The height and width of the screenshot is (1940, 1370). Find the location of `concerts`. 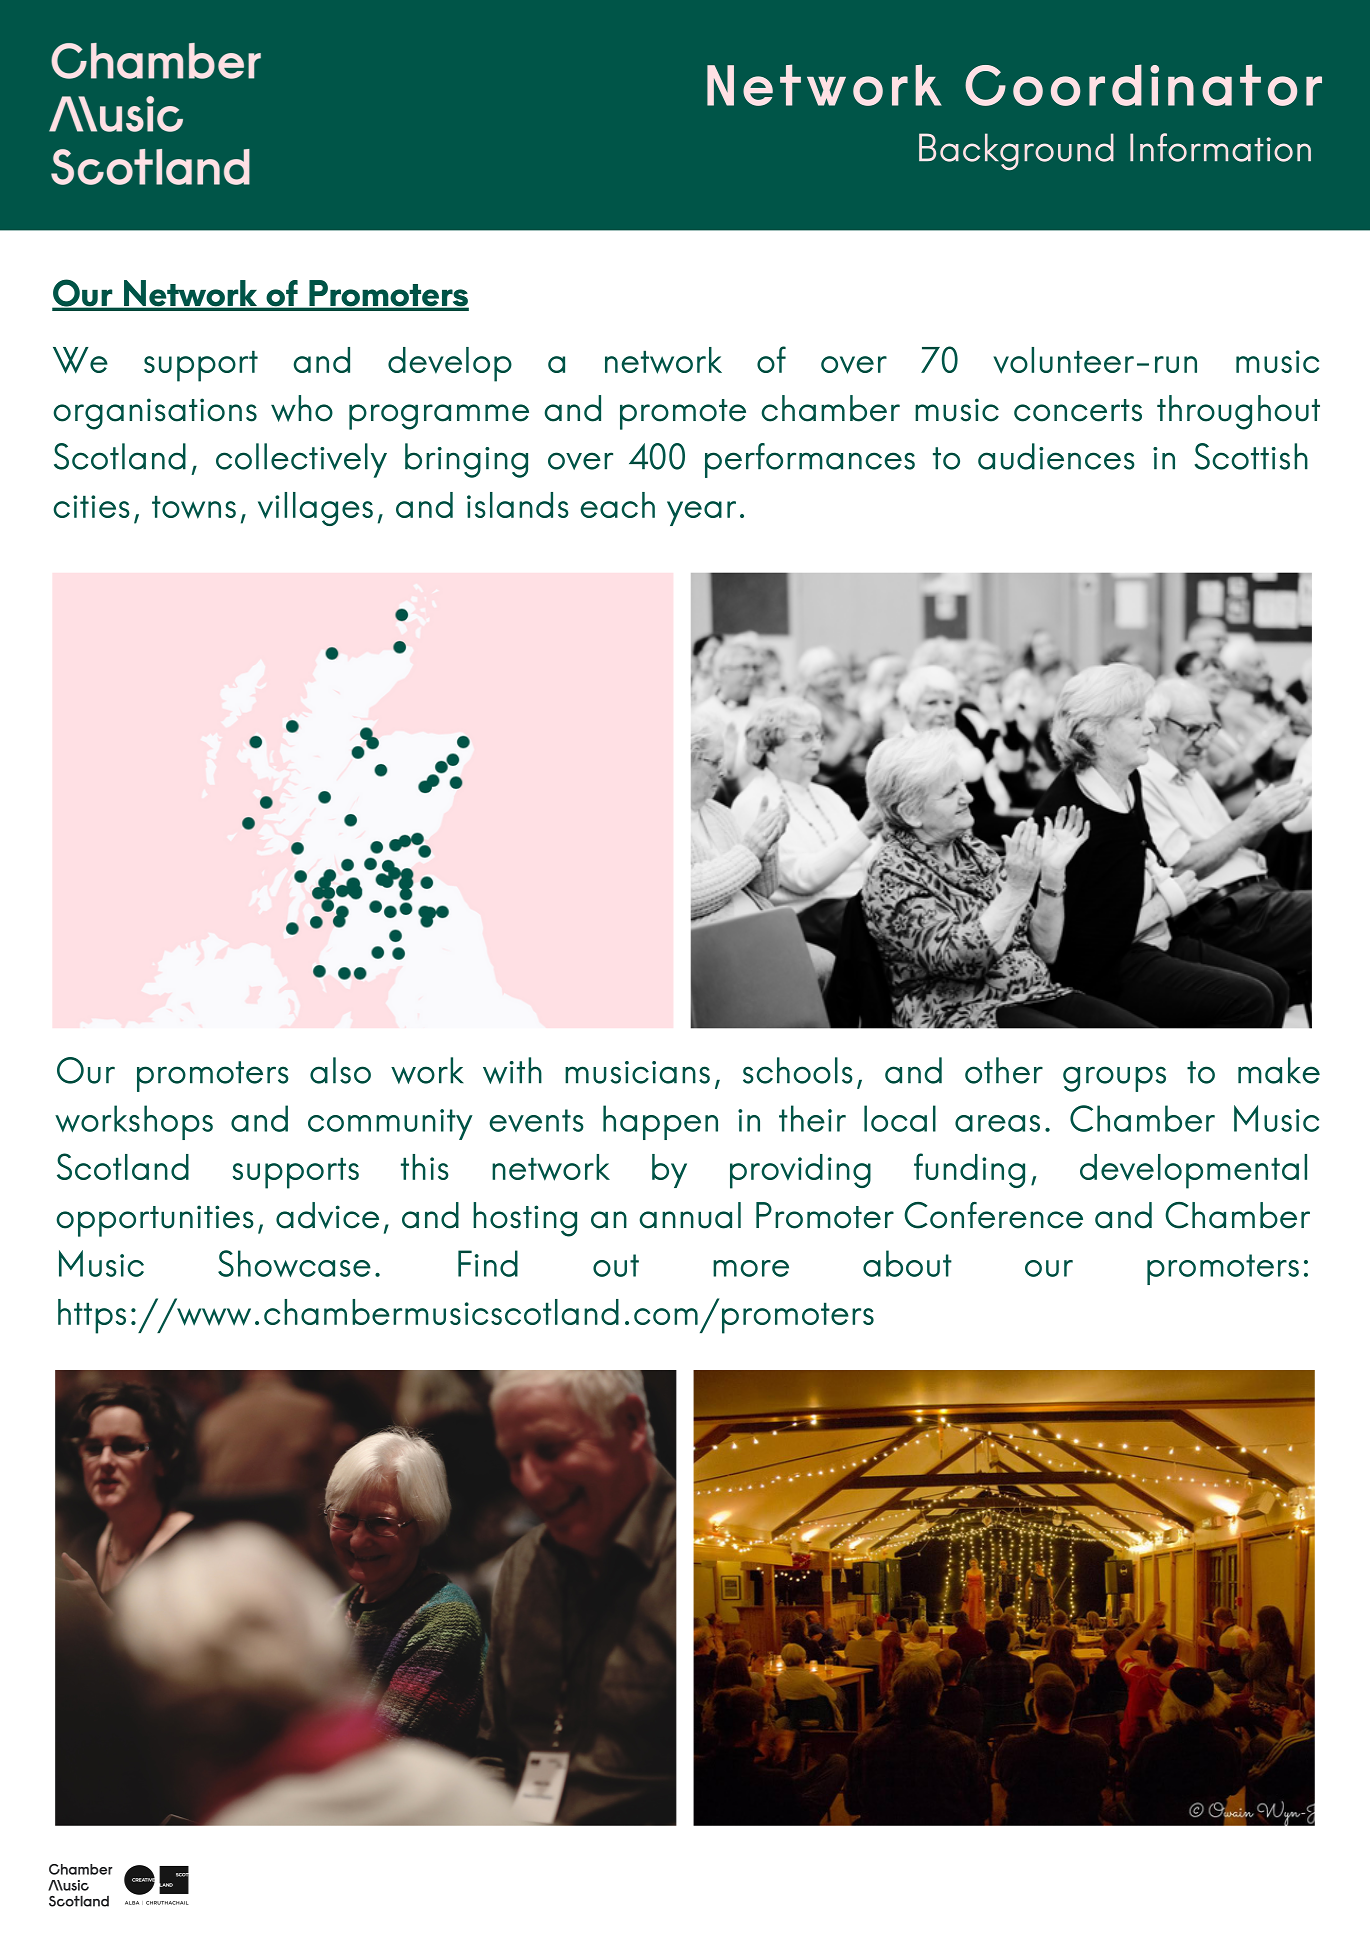

concerts is located at coordinates (1078, 410).
